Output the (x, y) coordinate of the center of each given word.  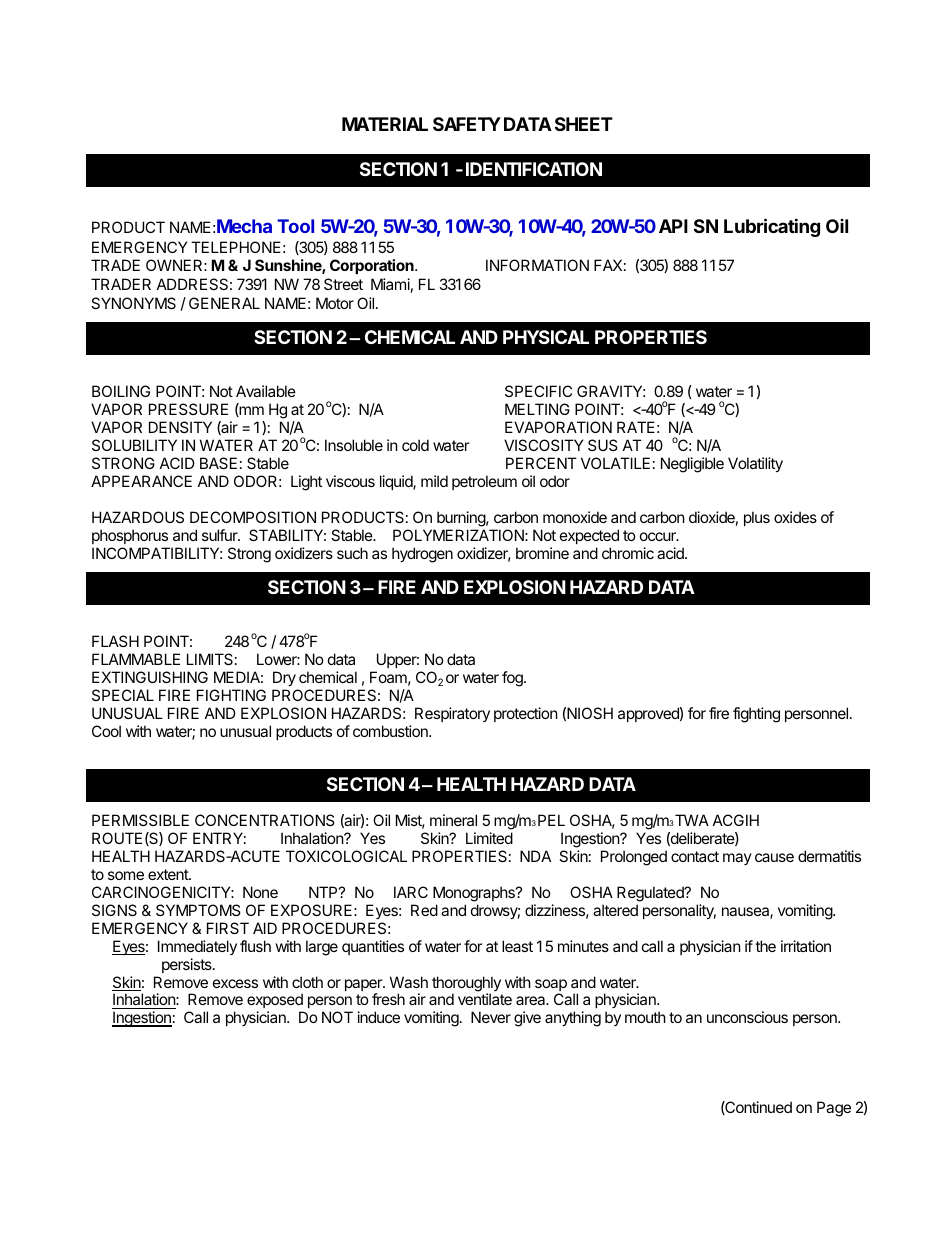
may (737, 859)
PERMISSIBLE (140, 820)
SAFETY (467, 124)
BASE (218, 463)
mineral (453, 820)
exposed (275, 1002)
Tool (295, 226)
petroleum (484, 482)
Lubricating (772, 227)
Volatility (755, 464)
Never (491, 1017)
